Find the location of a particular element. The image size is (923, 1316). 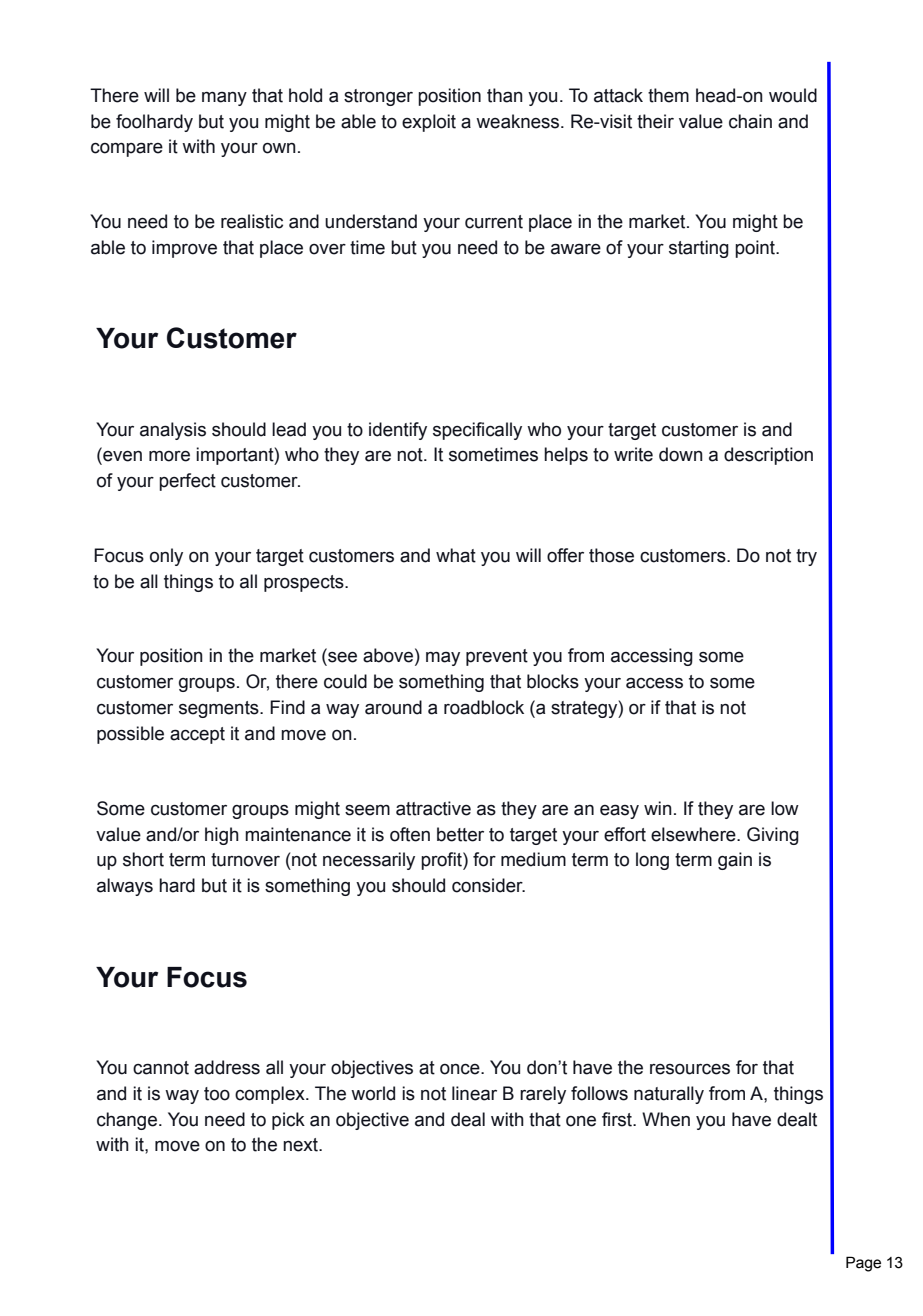

consider is located at coordinates (488, 885).
